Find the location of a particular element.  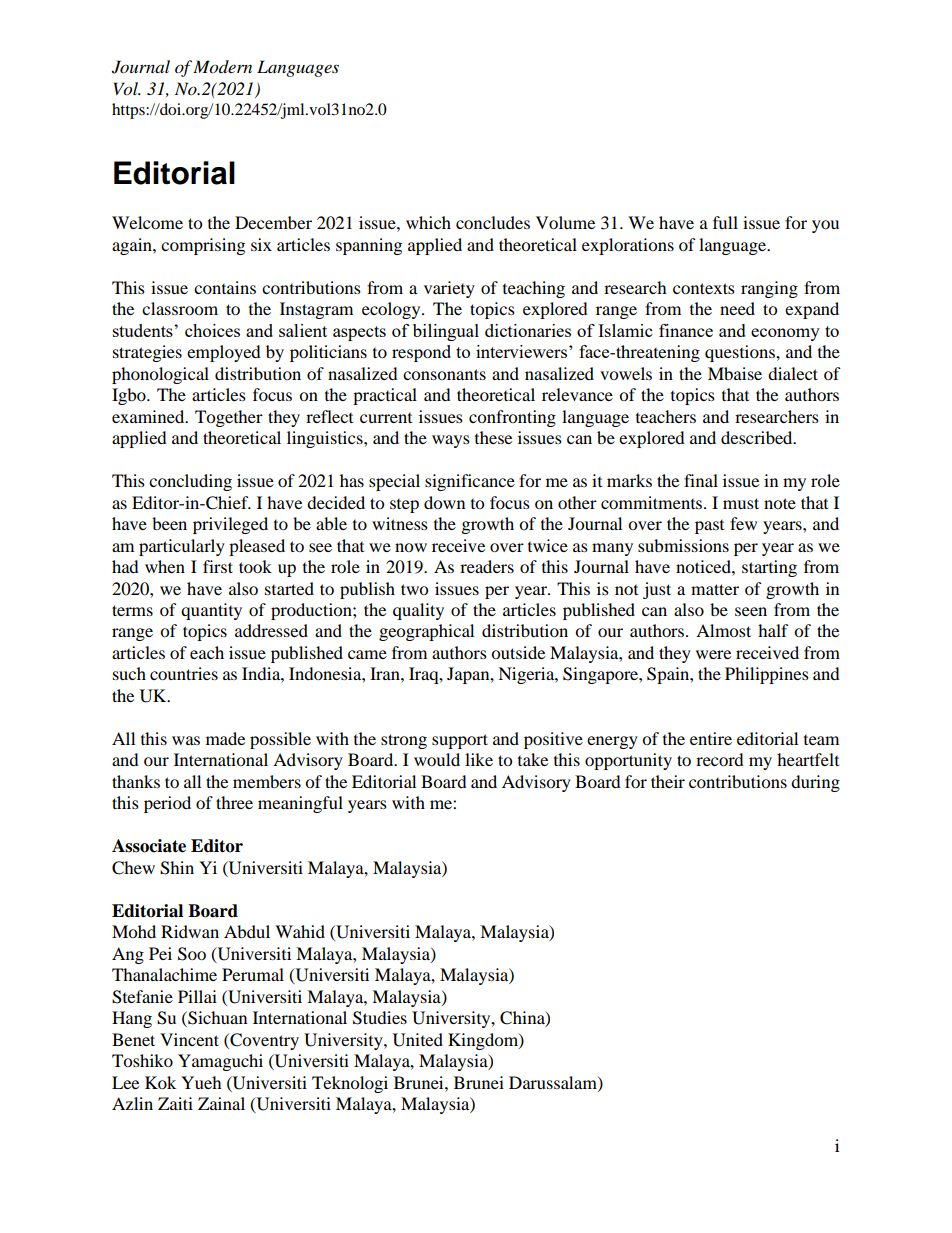

first is located at coordinates (218, 566).
